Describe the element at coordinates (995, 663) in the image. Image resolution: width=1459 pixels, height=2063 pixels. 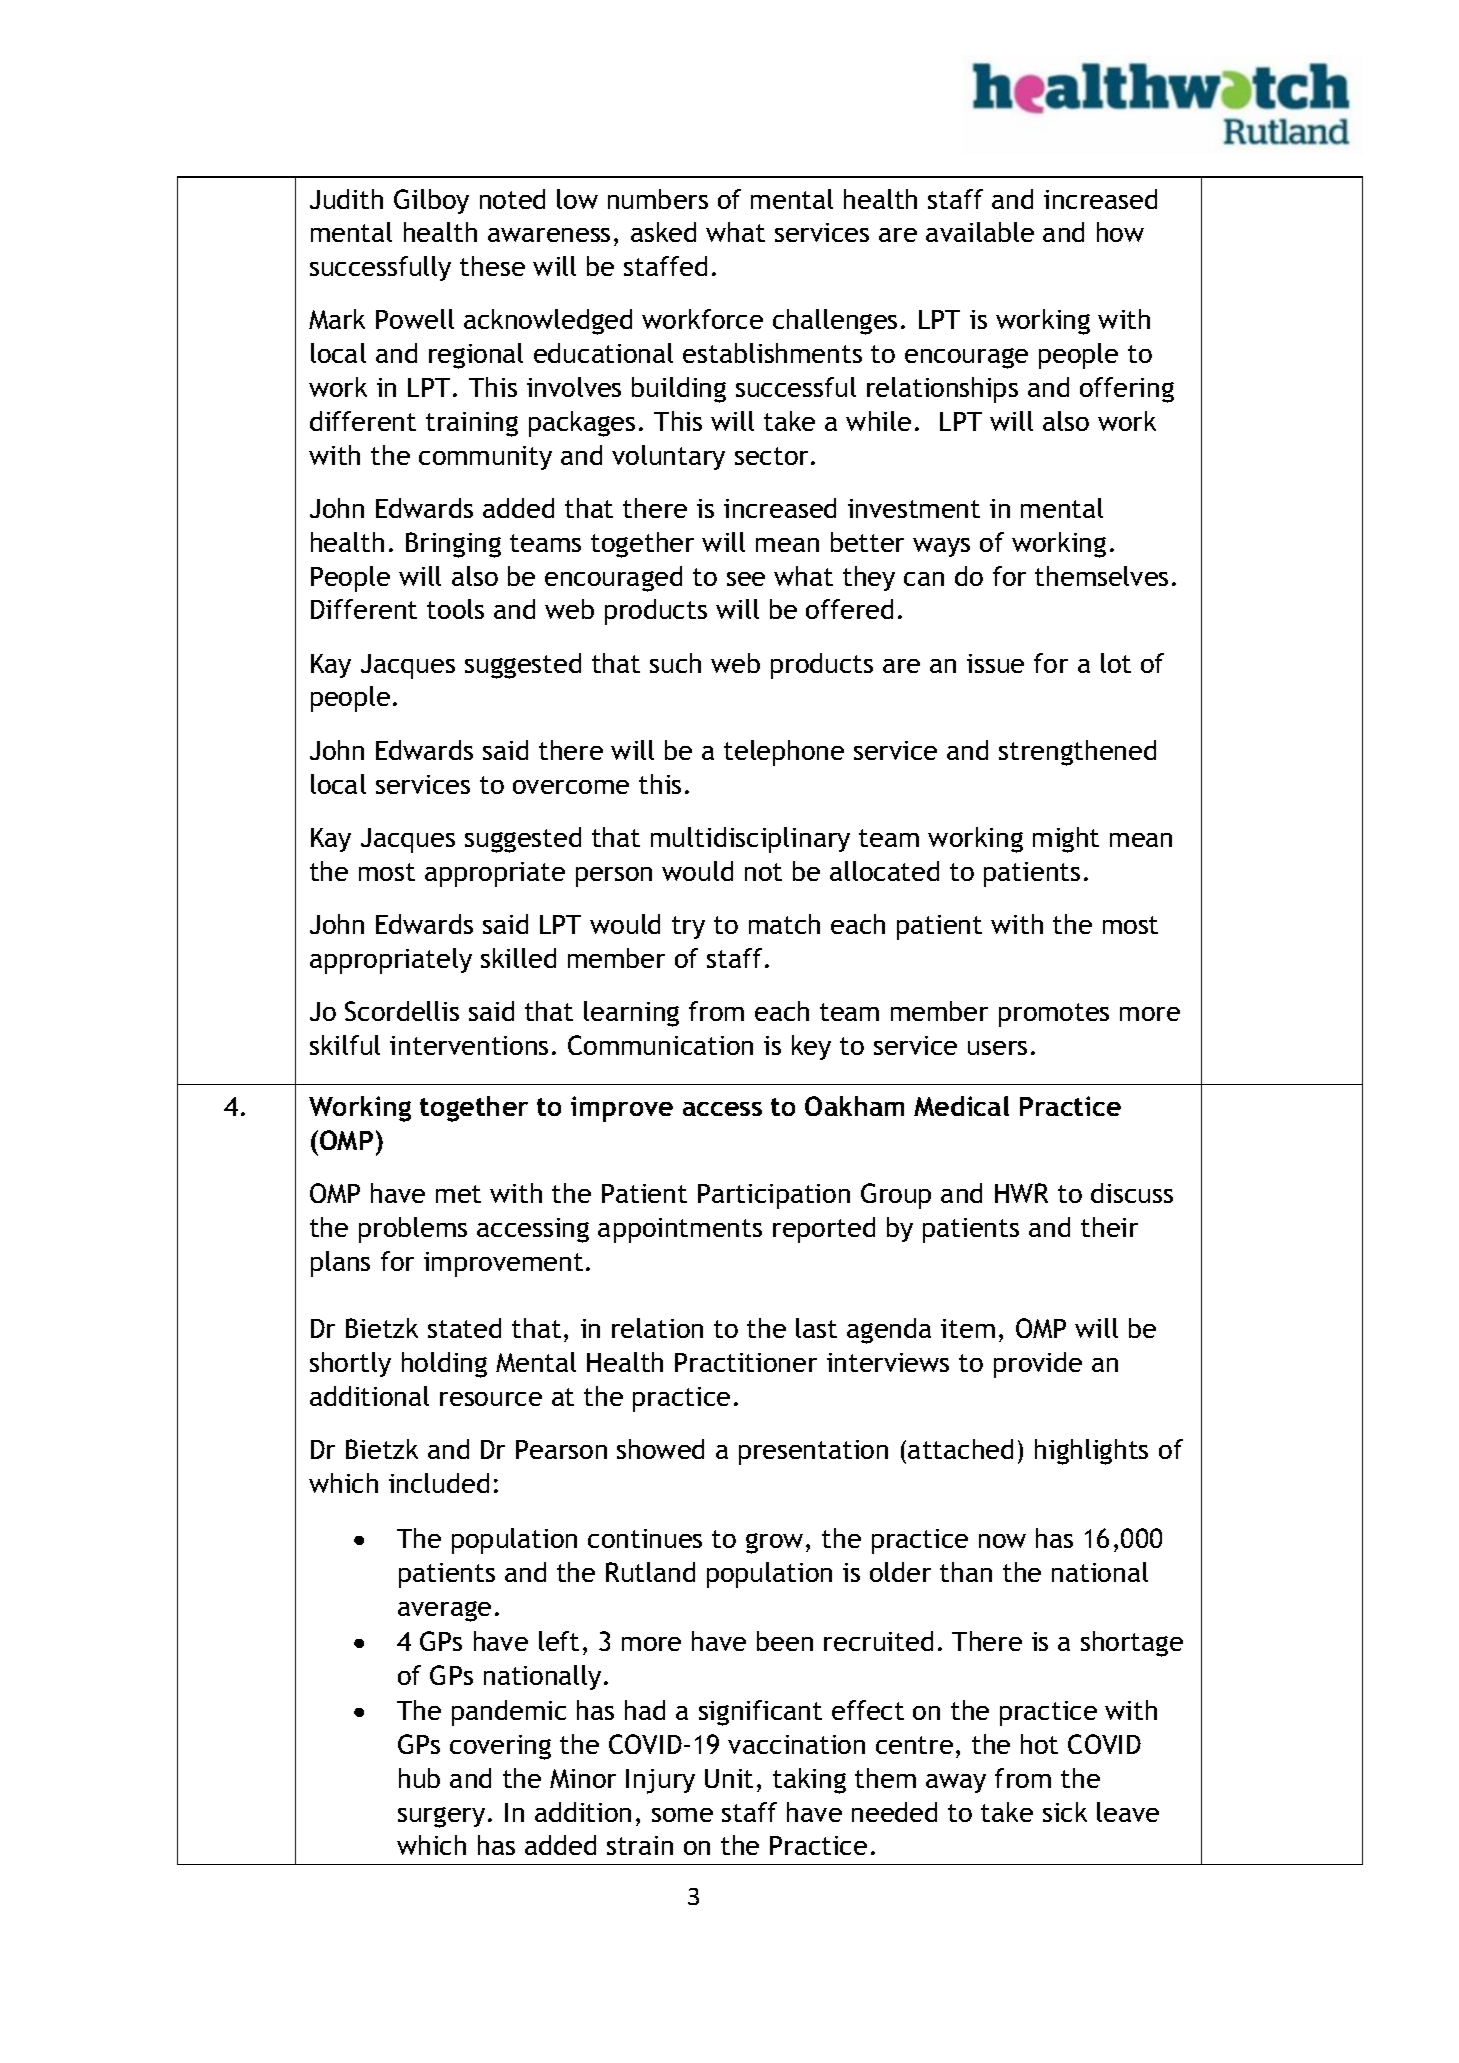
I see `issue` at that location.
